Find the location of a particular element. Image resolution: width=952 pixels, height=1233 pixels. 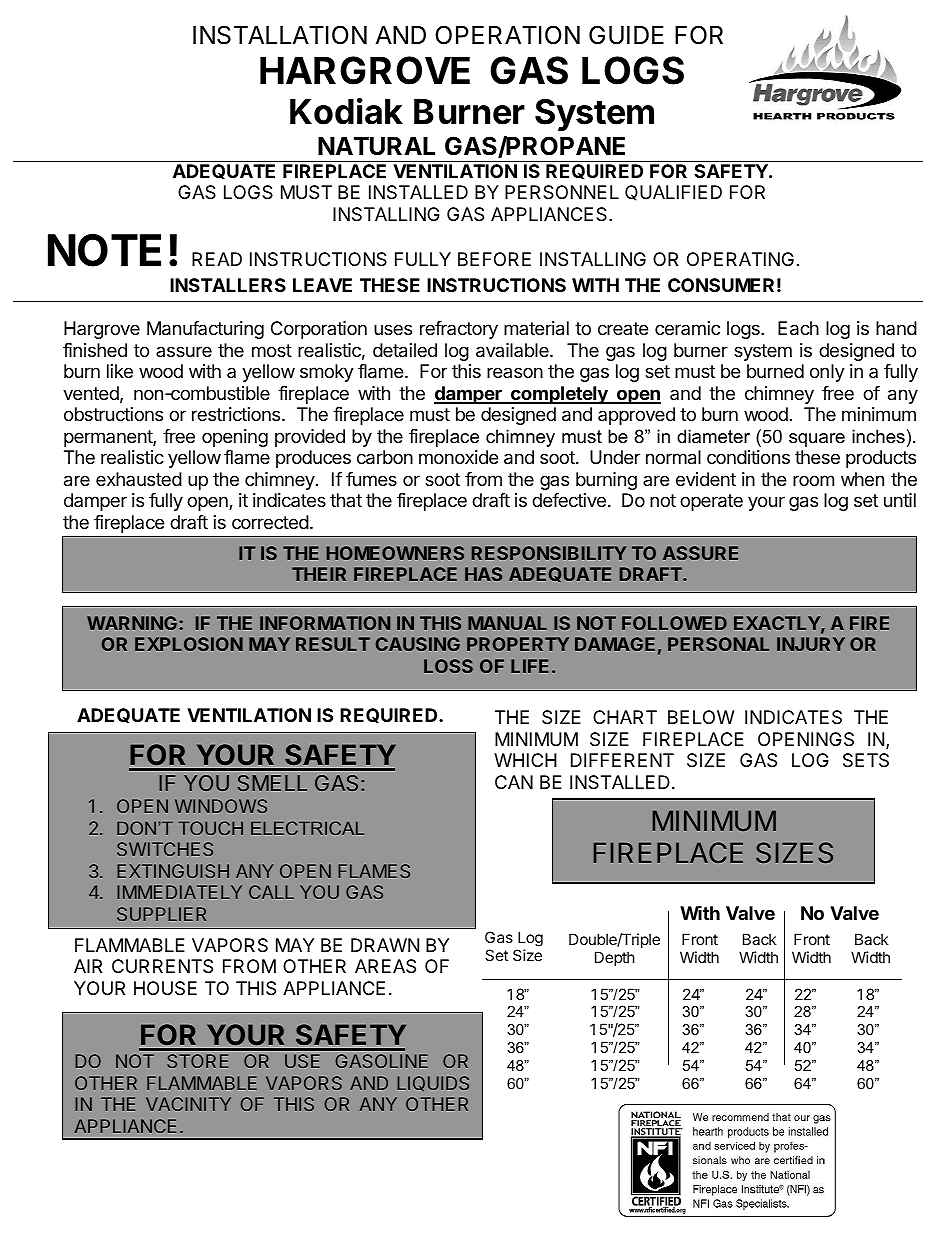

HAS is located at coordinates (483, 574).
